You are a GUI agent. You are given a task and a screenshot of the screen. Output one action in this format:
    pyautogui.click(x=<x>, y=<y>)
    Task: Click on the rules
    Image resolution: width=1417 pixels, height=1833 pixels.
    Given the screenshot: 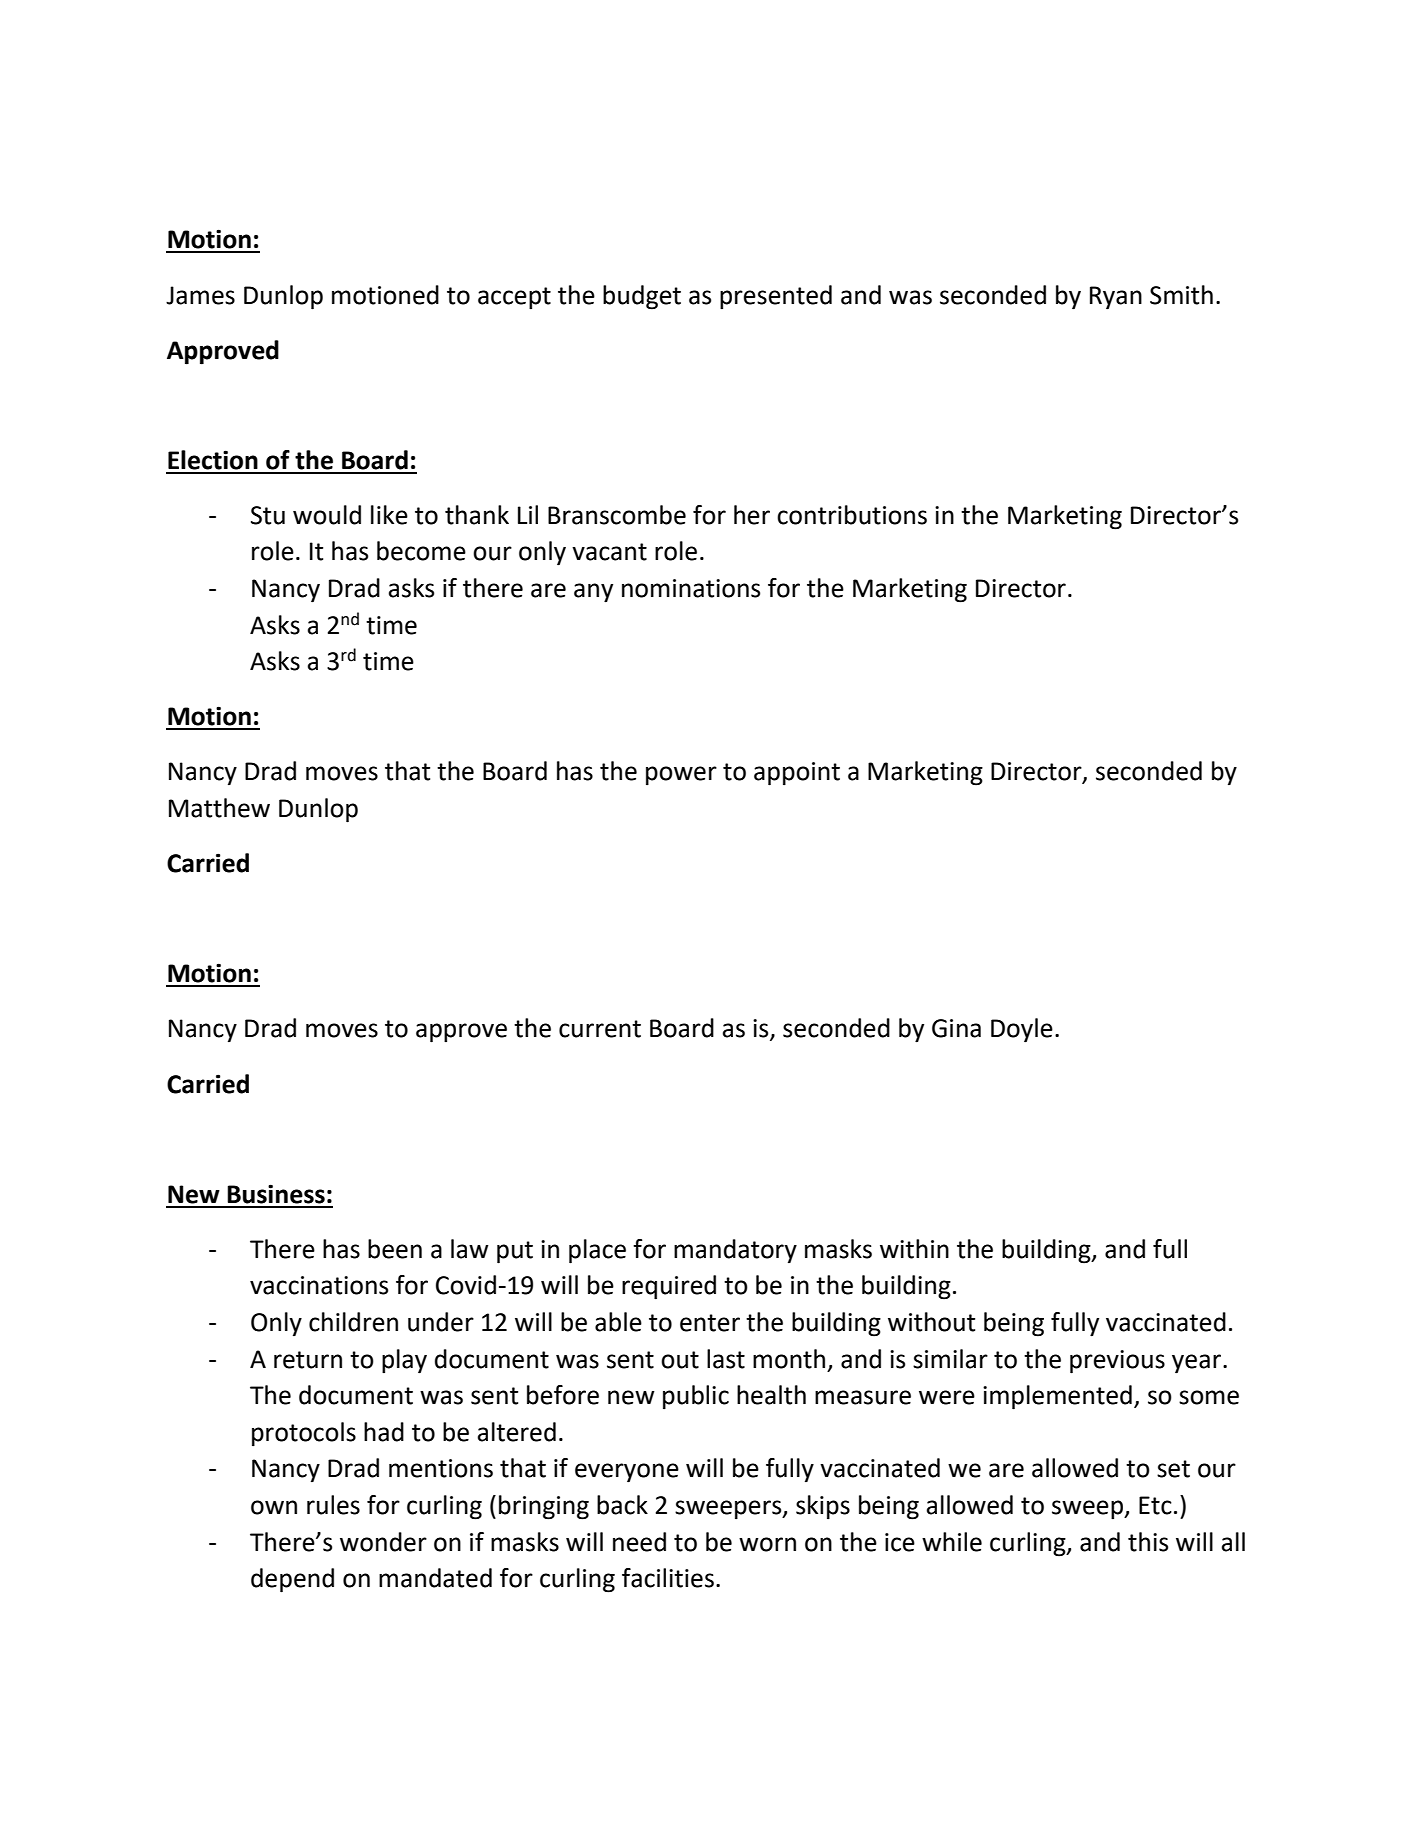 What is the action you would take?
    pyautogui.click(x=333, y=1505)
